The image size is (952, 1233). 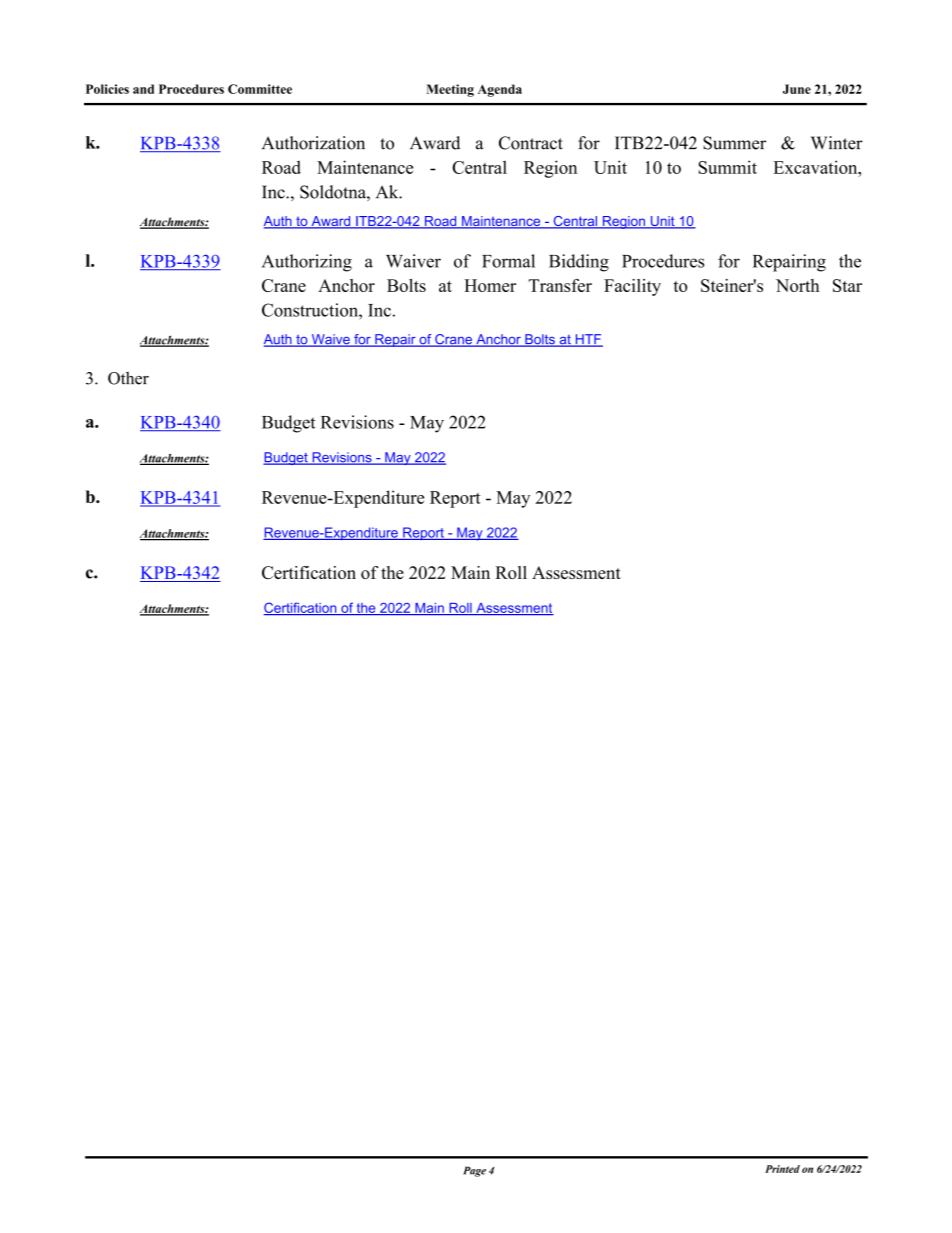 What do you see at coordinates (588, 340) in the screenshot?
I see `HTF` at bounding box center [588, 340].
